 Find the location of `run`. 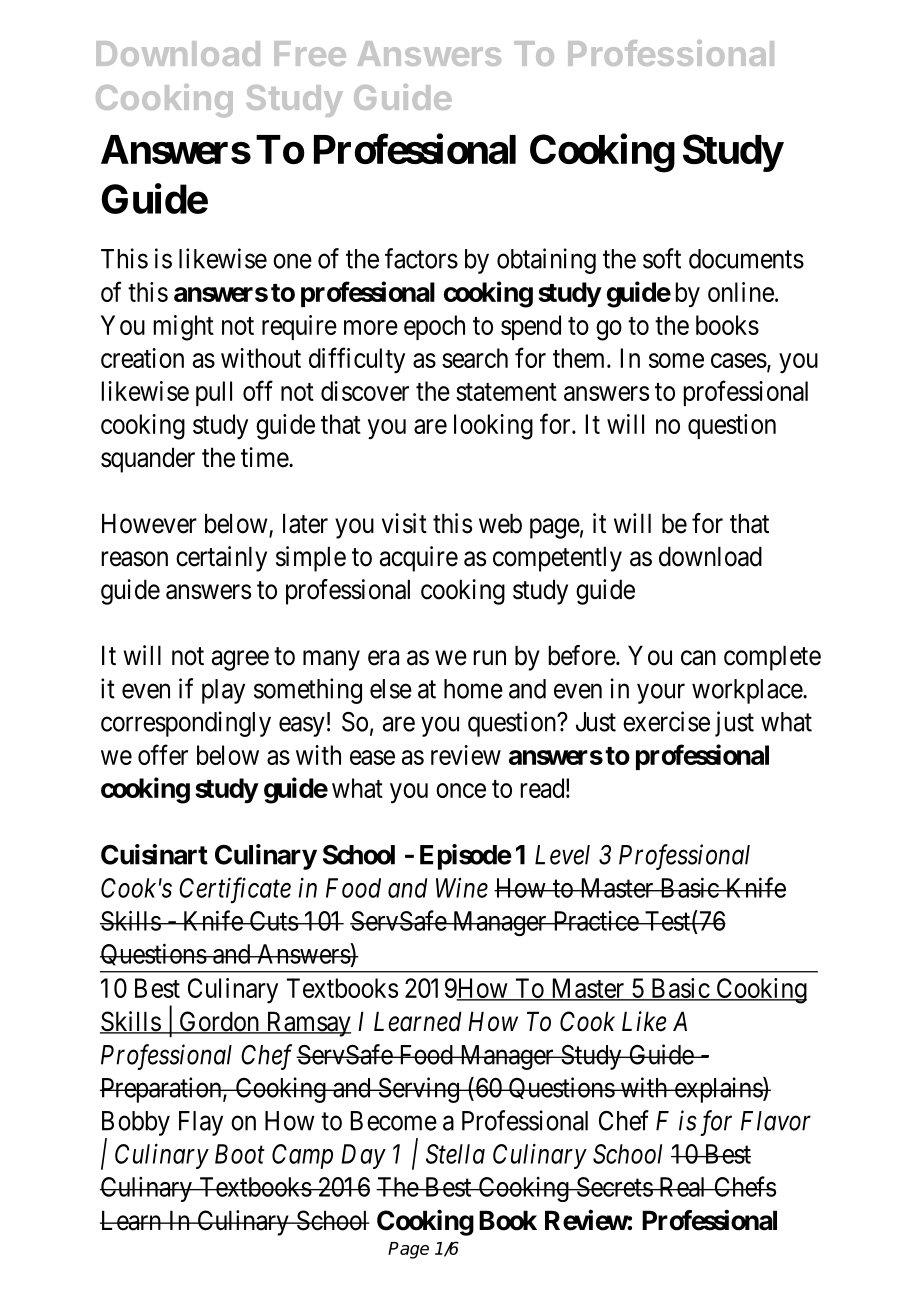

run is located at coordinates (490, 657).
